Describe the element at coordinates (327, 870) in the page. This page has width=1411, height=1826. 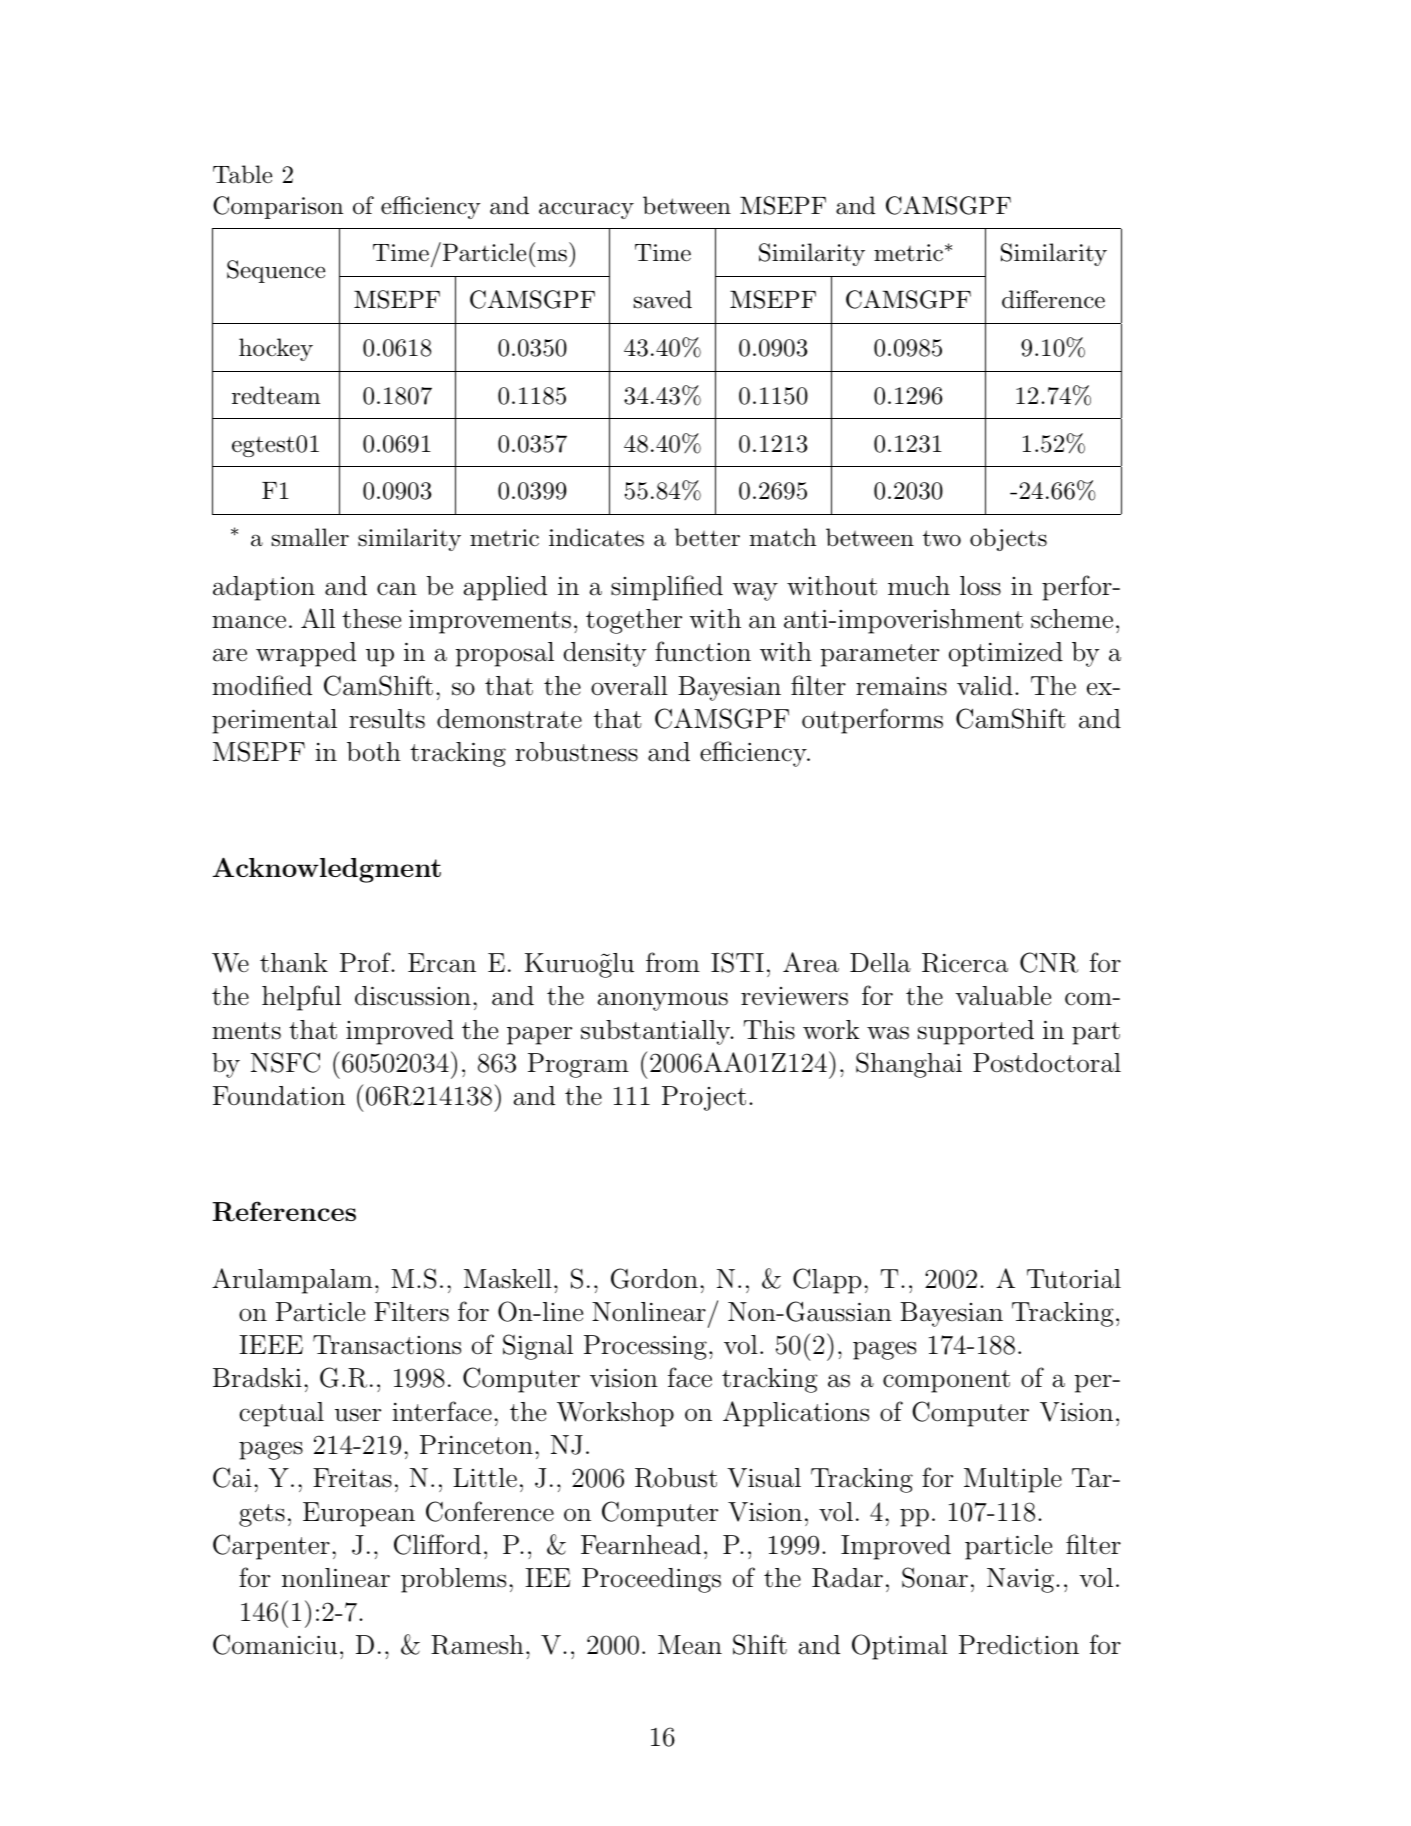
I see `Acknowledgment` at that location.
